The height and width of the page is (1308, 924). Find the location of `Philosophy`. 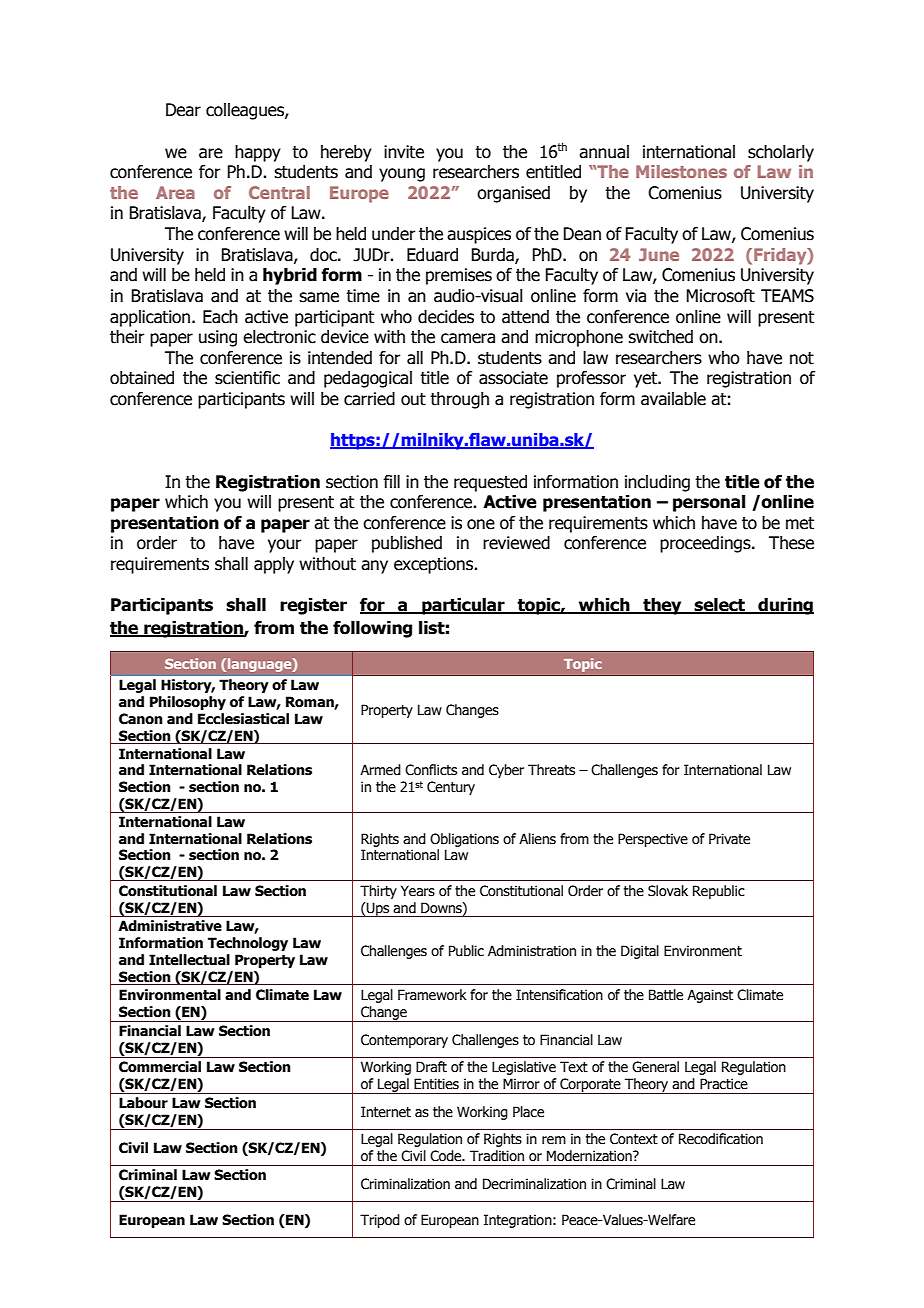

Philosophy is located at coordinates (188, 703).
